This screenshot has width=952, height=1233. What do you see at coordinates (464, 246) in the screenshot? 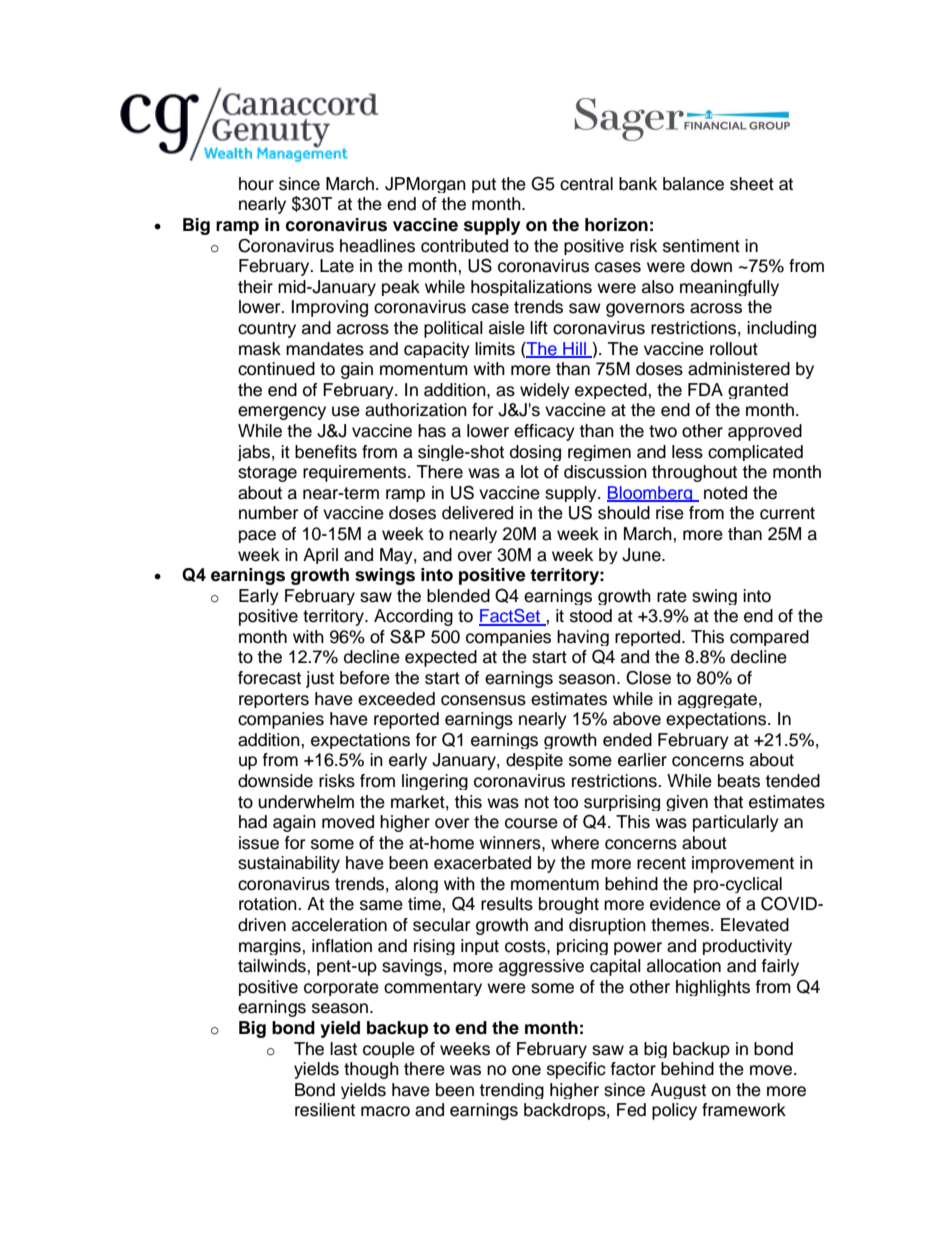
I see `contributed` at bounding box center [464, 246].
